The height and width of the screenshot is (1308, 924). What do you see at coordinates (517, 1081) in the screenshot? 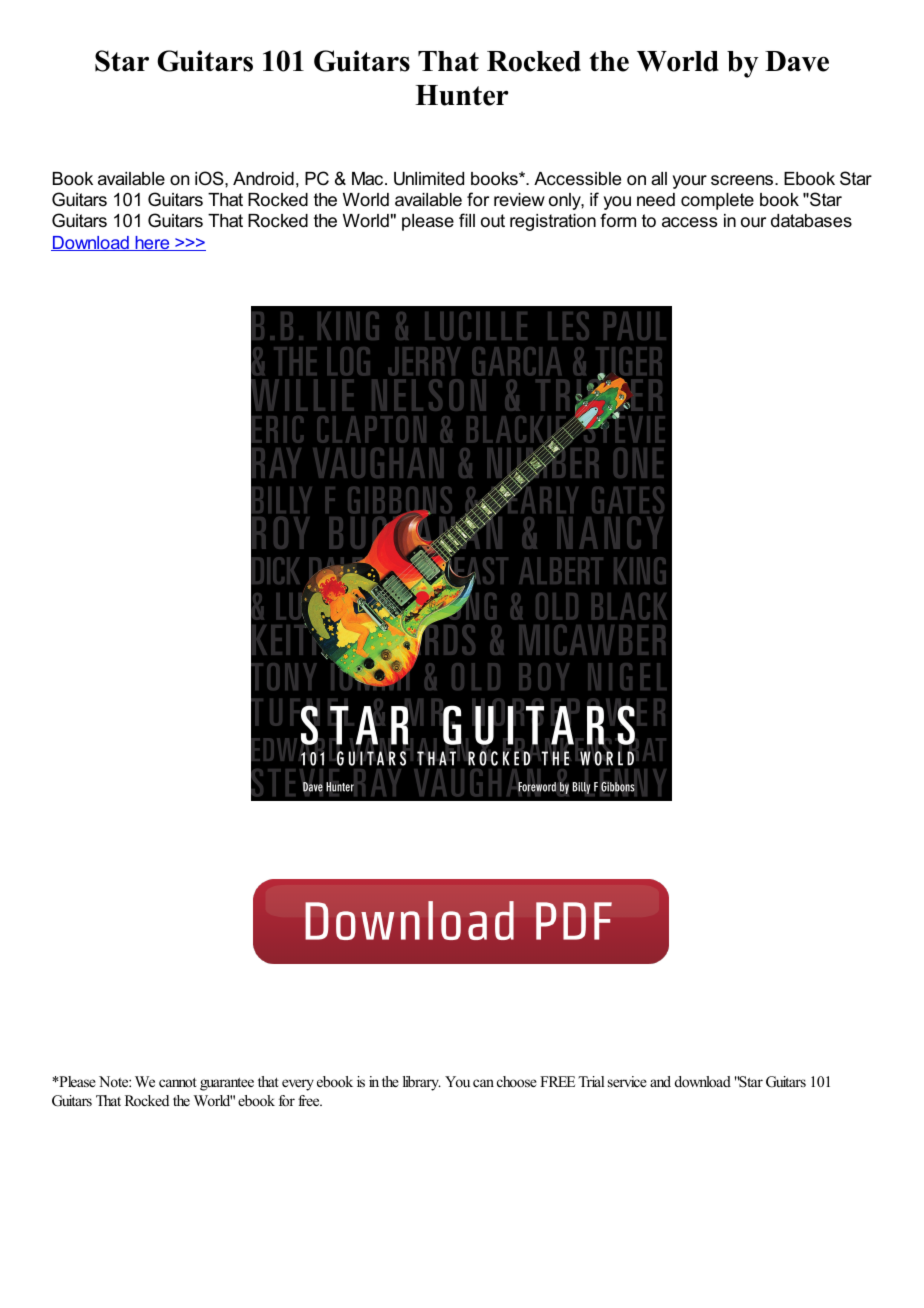
I see `choose` at bounding box center [517, 1081].
